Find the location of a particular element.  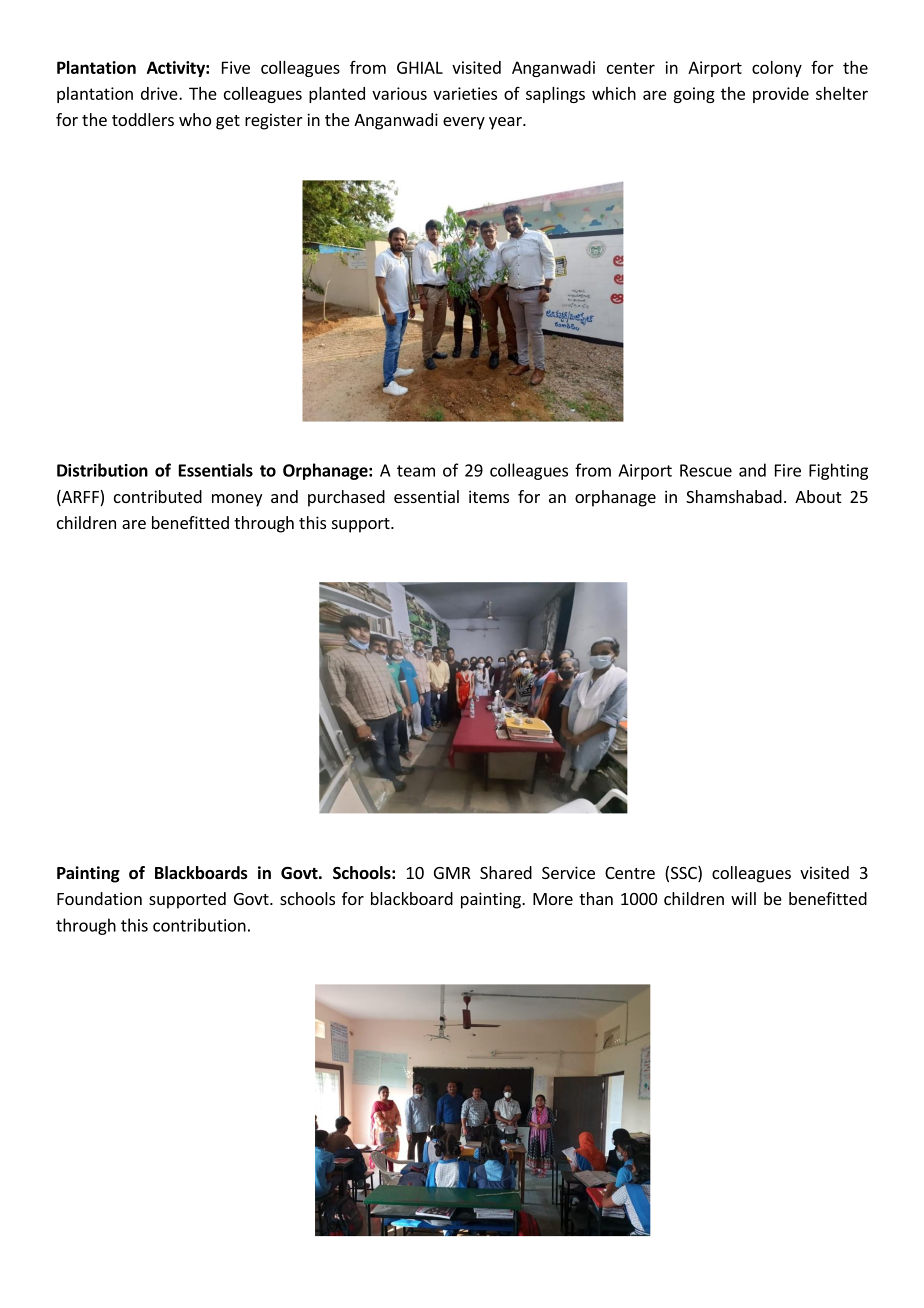

items is located at coordinates (489, 496).
